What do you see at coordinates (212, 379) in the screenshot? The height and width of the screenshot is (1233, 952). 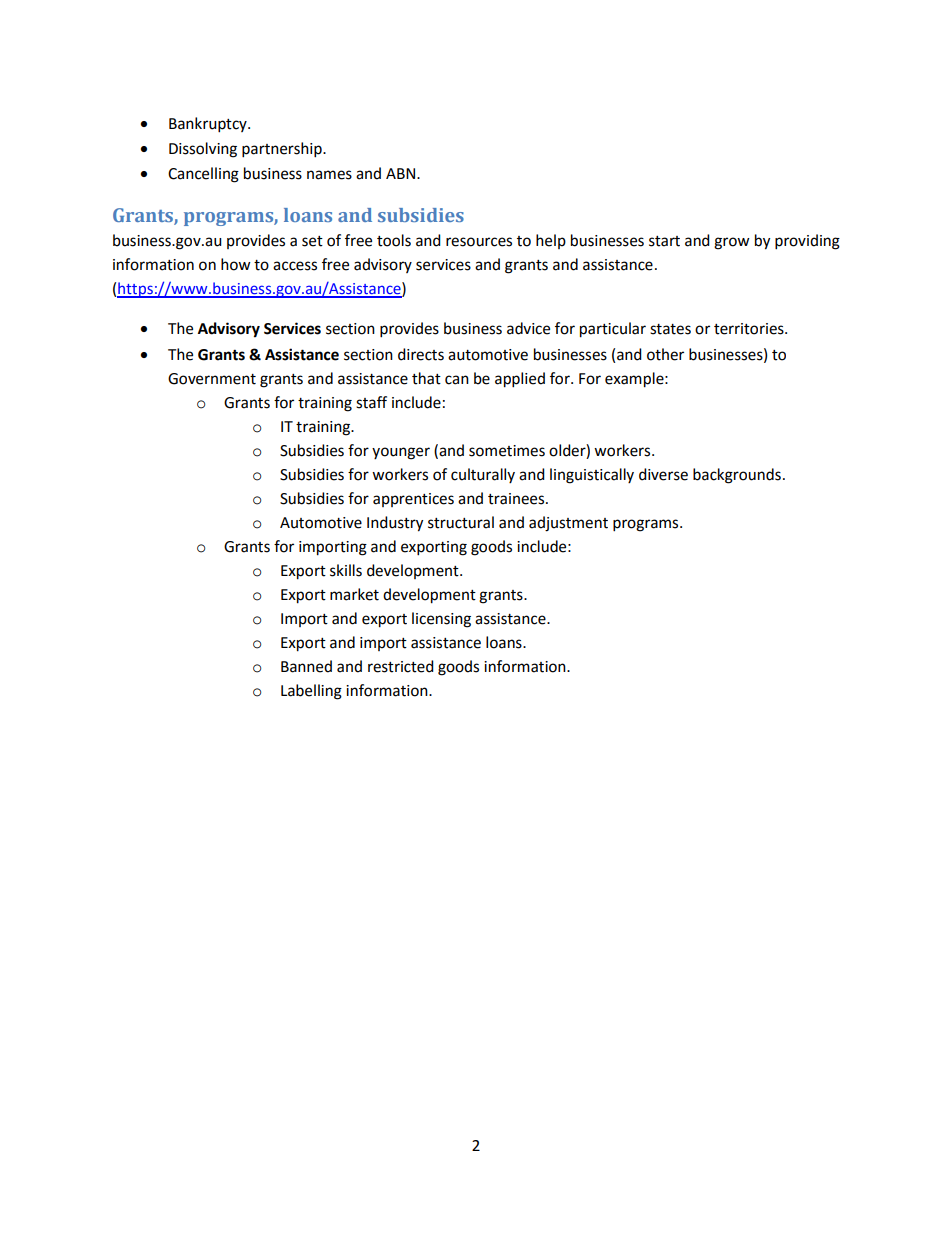 I see `Government` at bounding box center [212, 379].
